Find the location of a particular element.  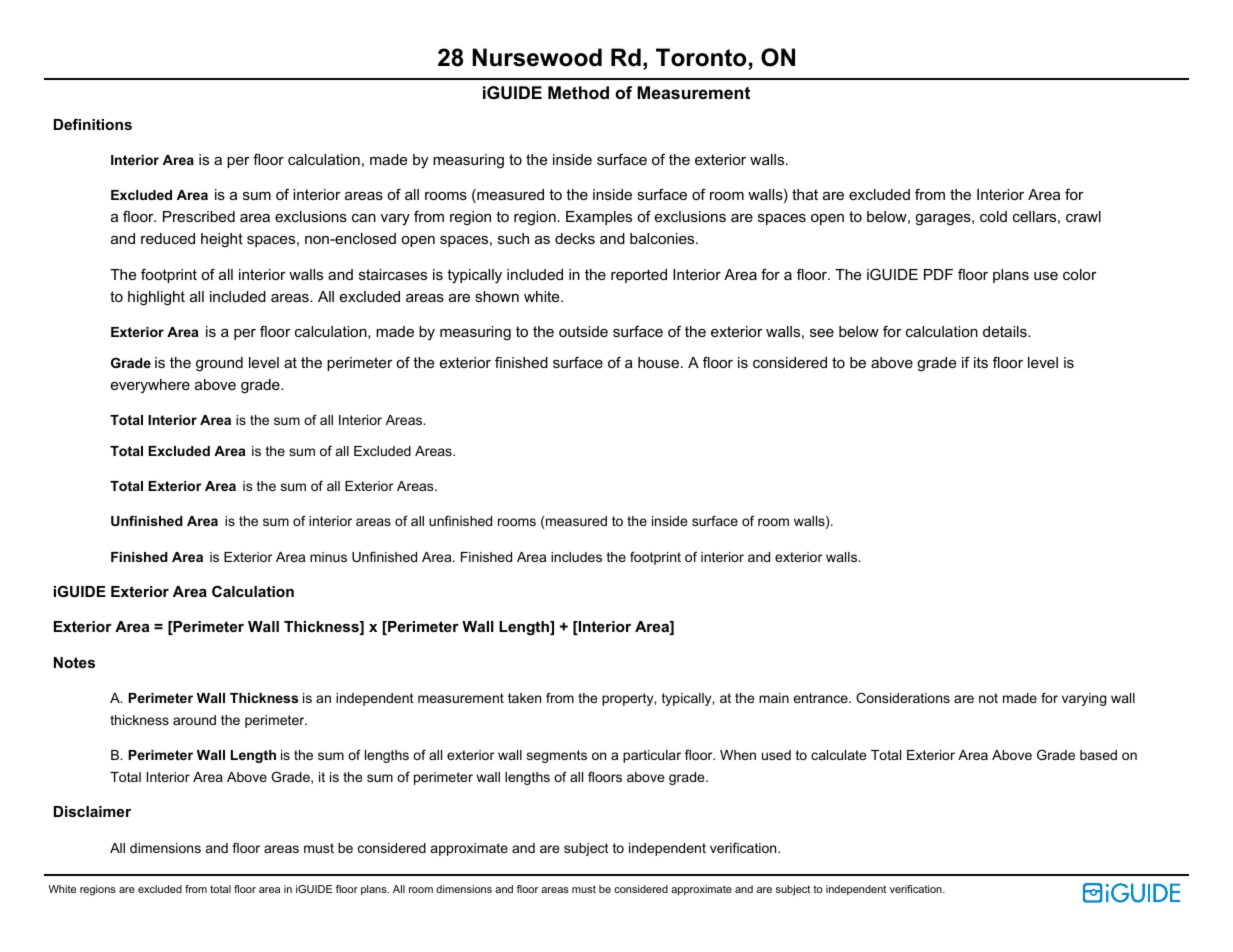

Considerations is located at coordinates (903, 697).
